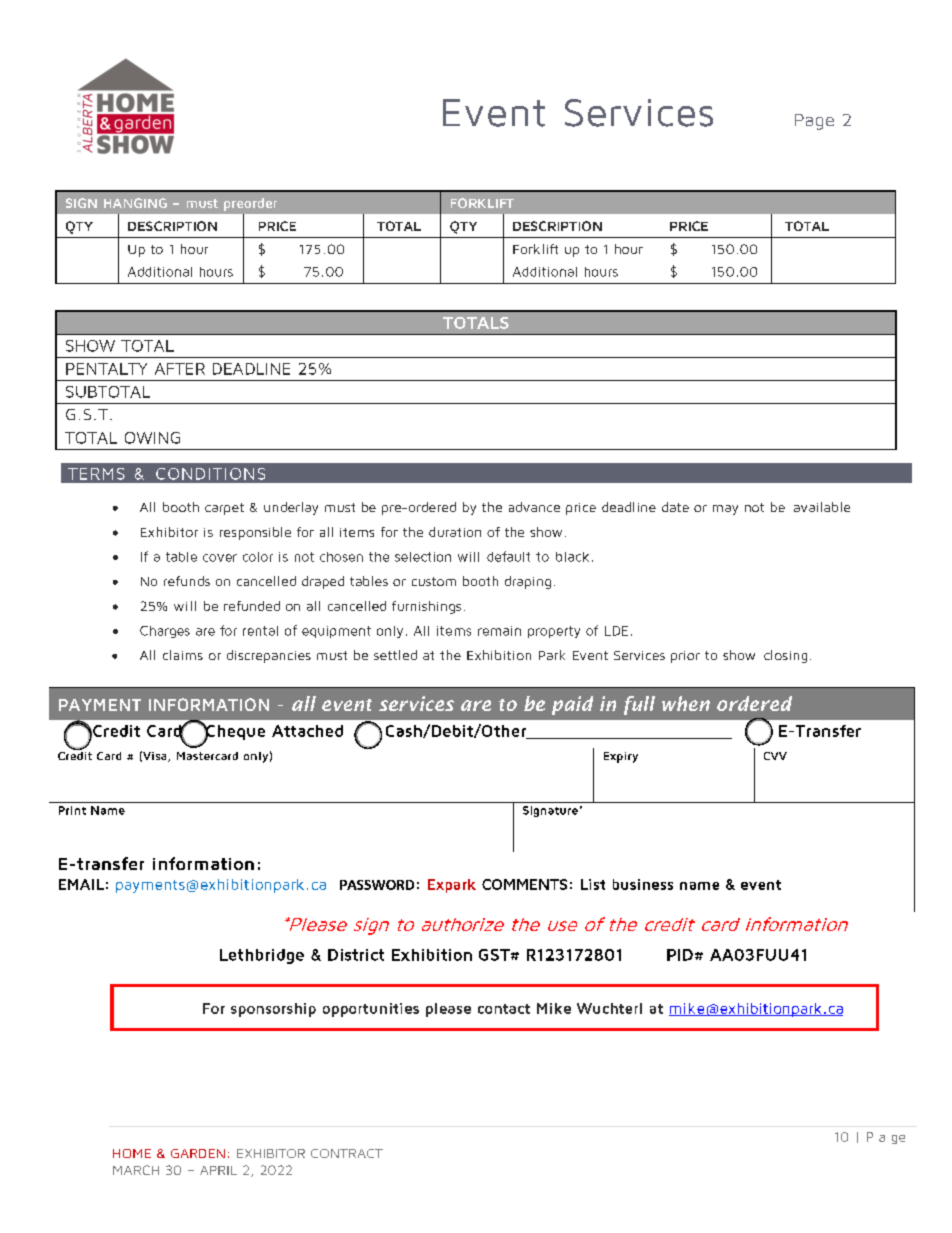  Describe the element at coordinates (72, 810) in the screenshot. I see `Print` at that location.
